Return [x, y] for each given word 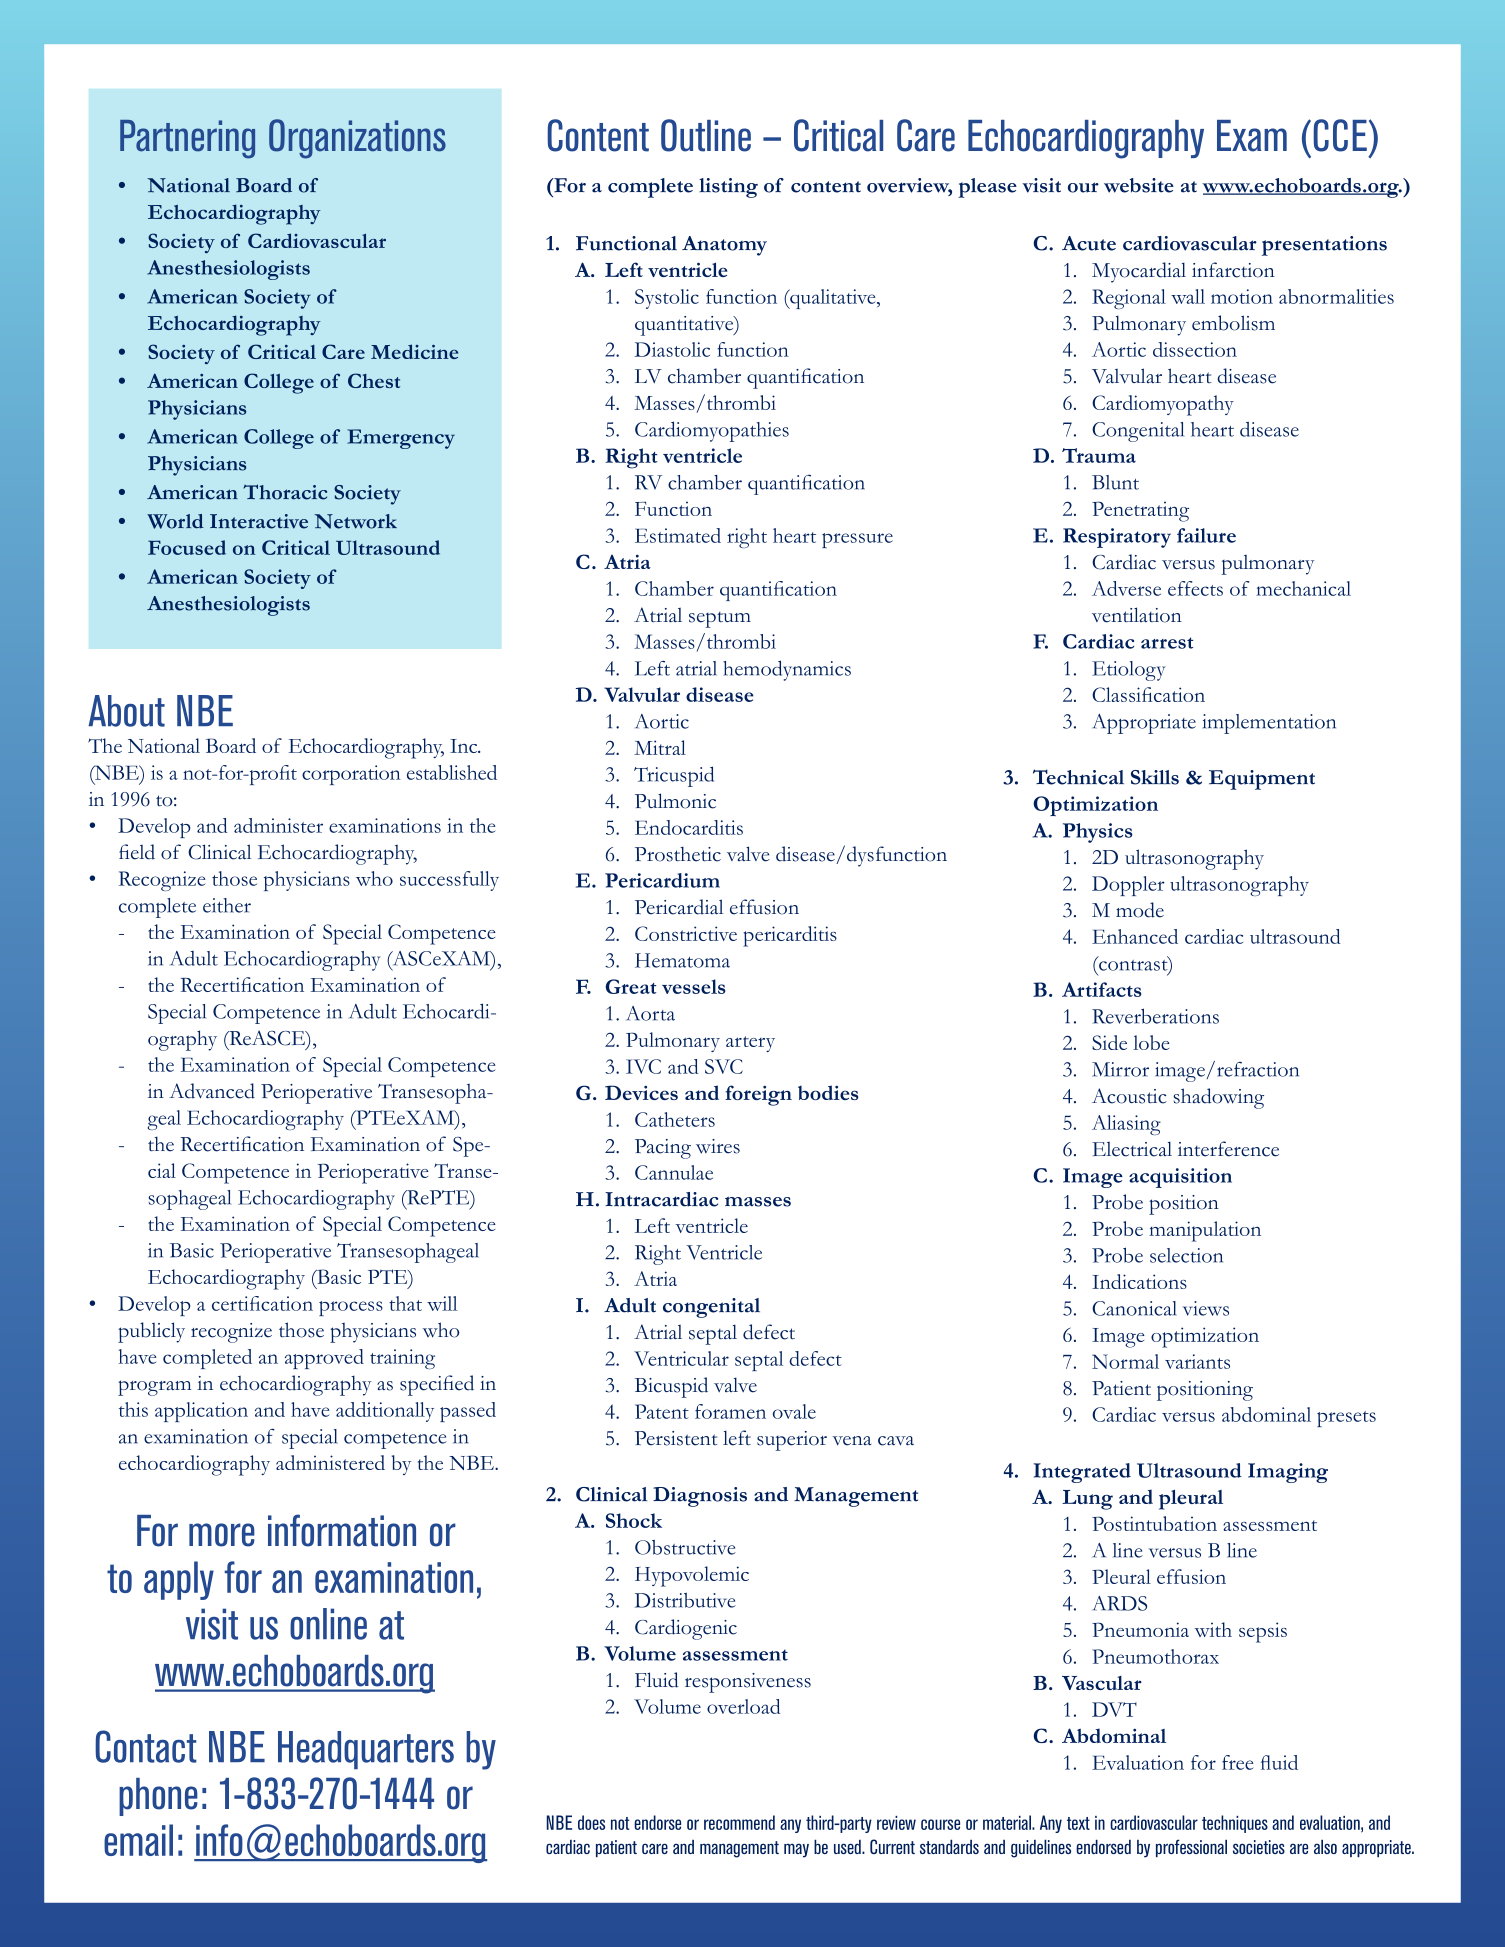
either [227, 905]
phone [158, 1797]
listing [728, 188]
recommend [739, 1822]
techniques [1235, 1824]
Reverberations [1155, 1016]
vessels [693, 986]
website [1139, 185]
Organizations [357, 139]
